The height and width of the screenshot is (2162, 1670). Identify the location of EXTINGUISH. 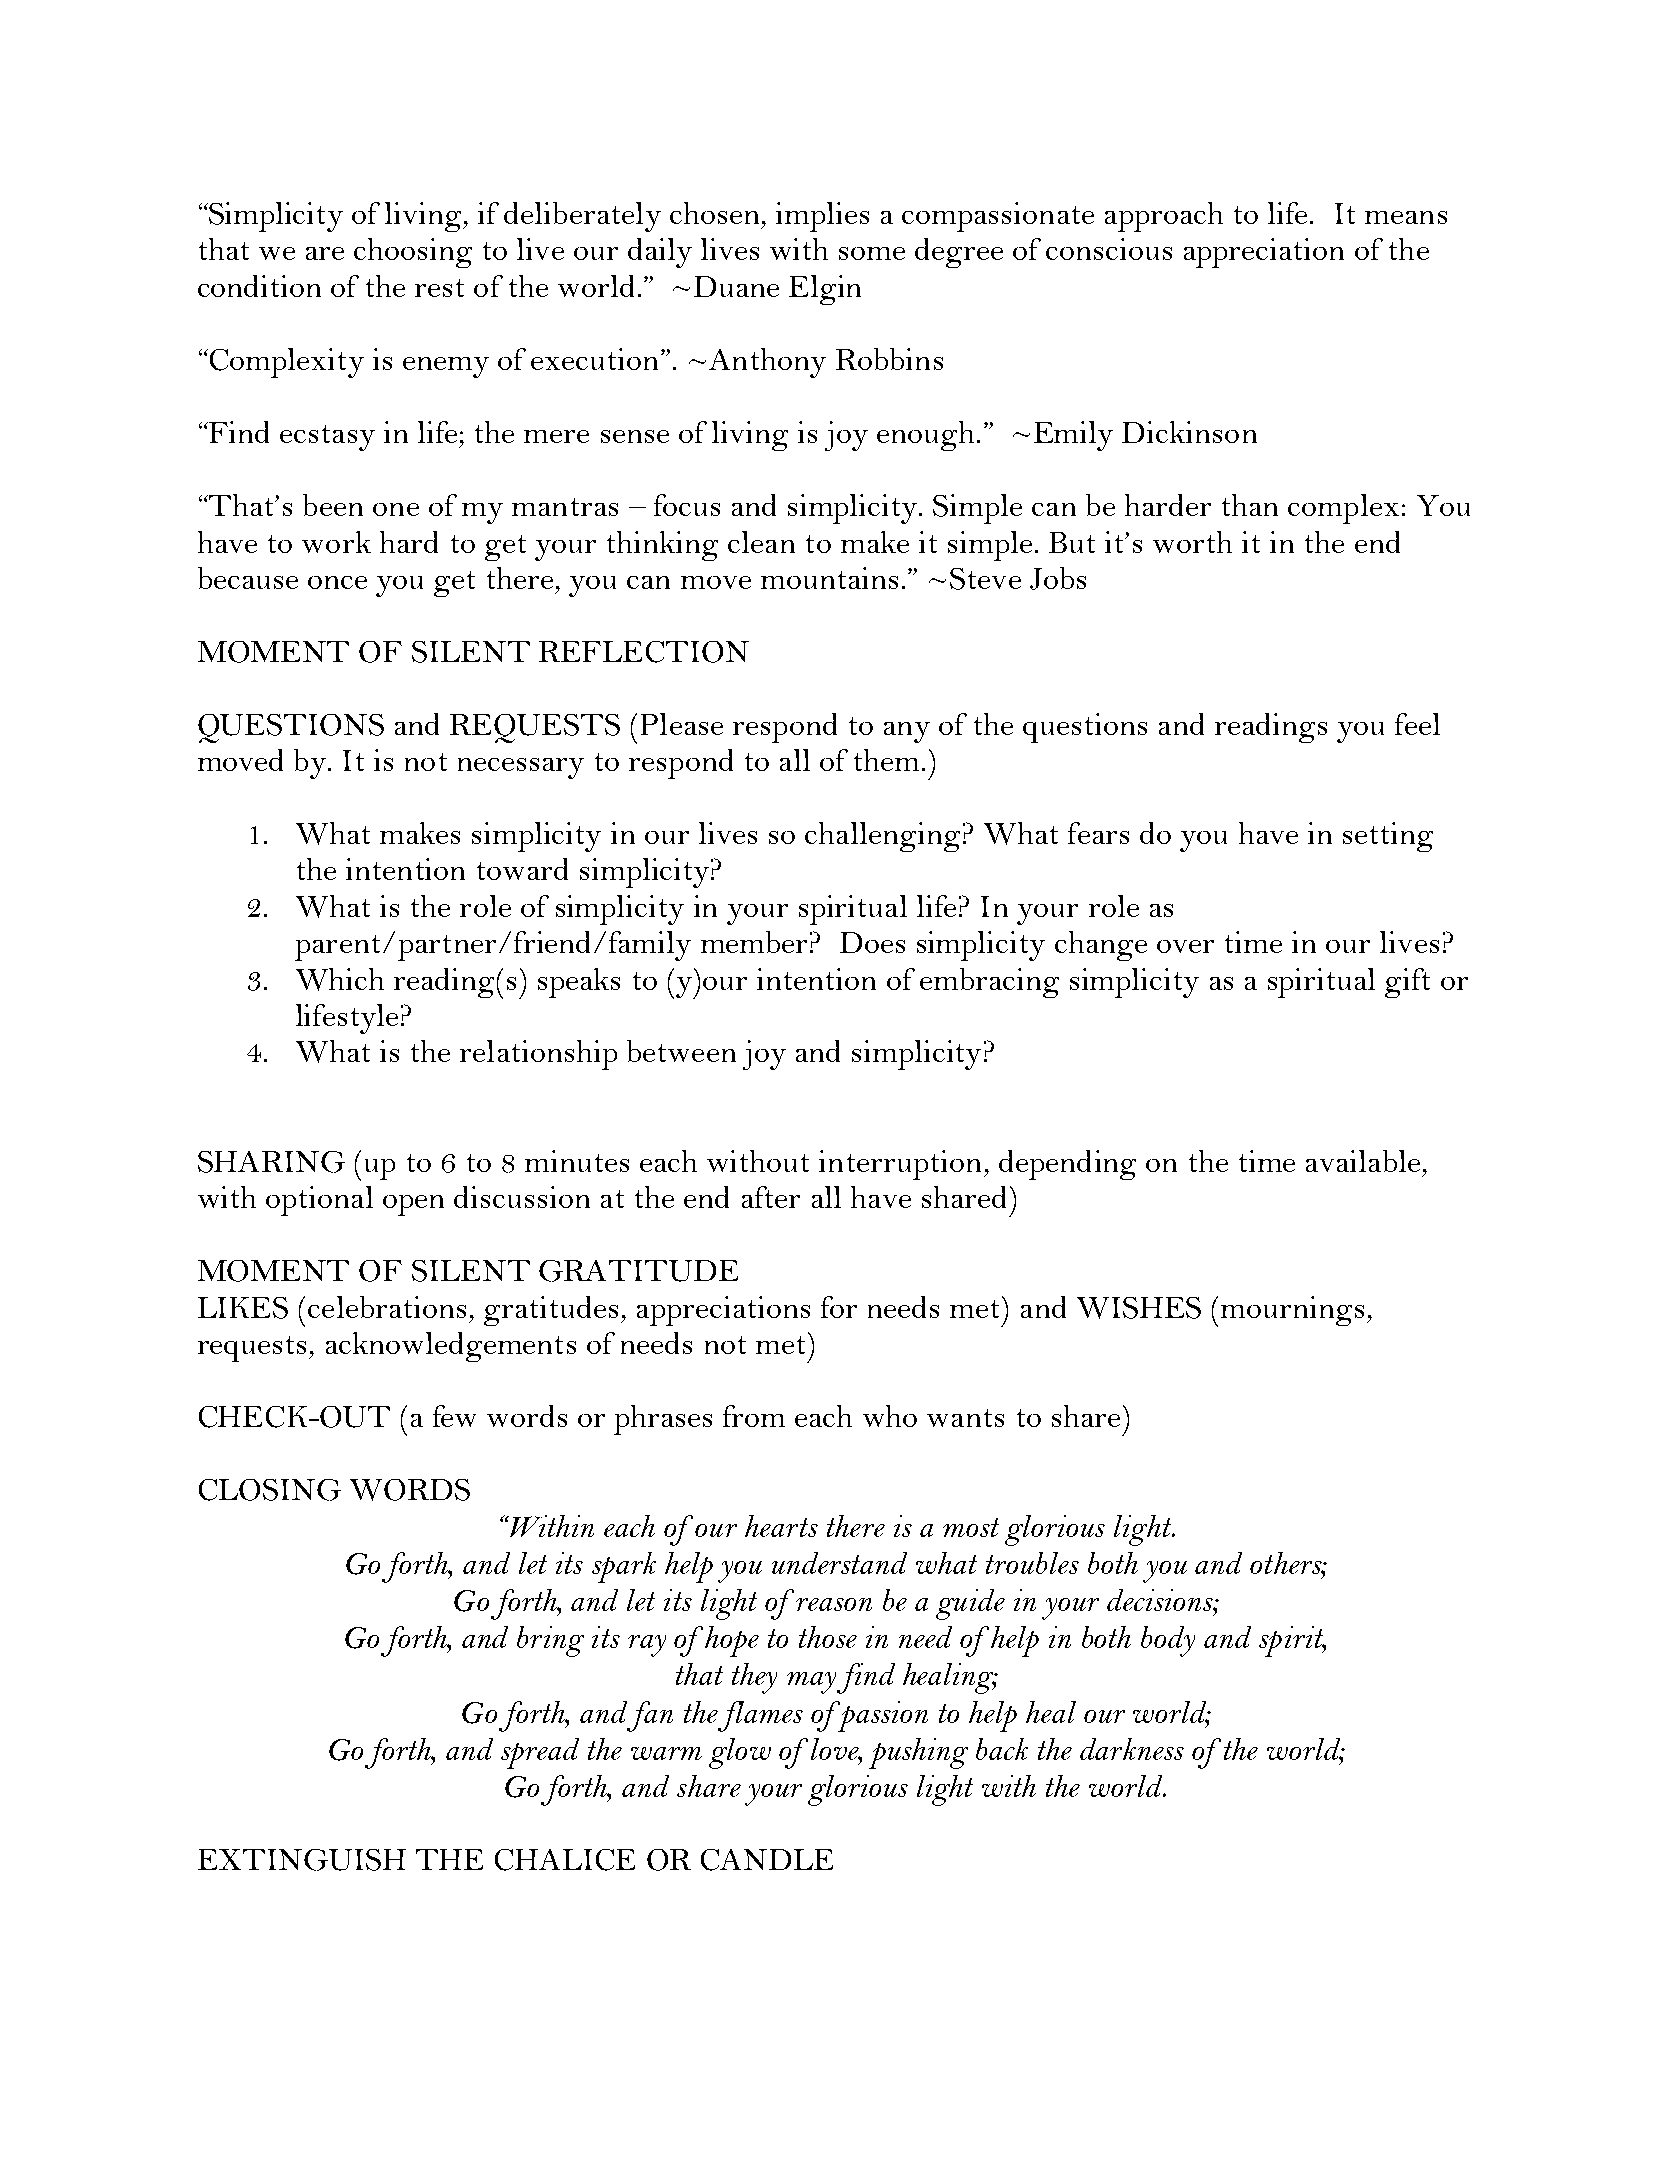
(302, 1860).
